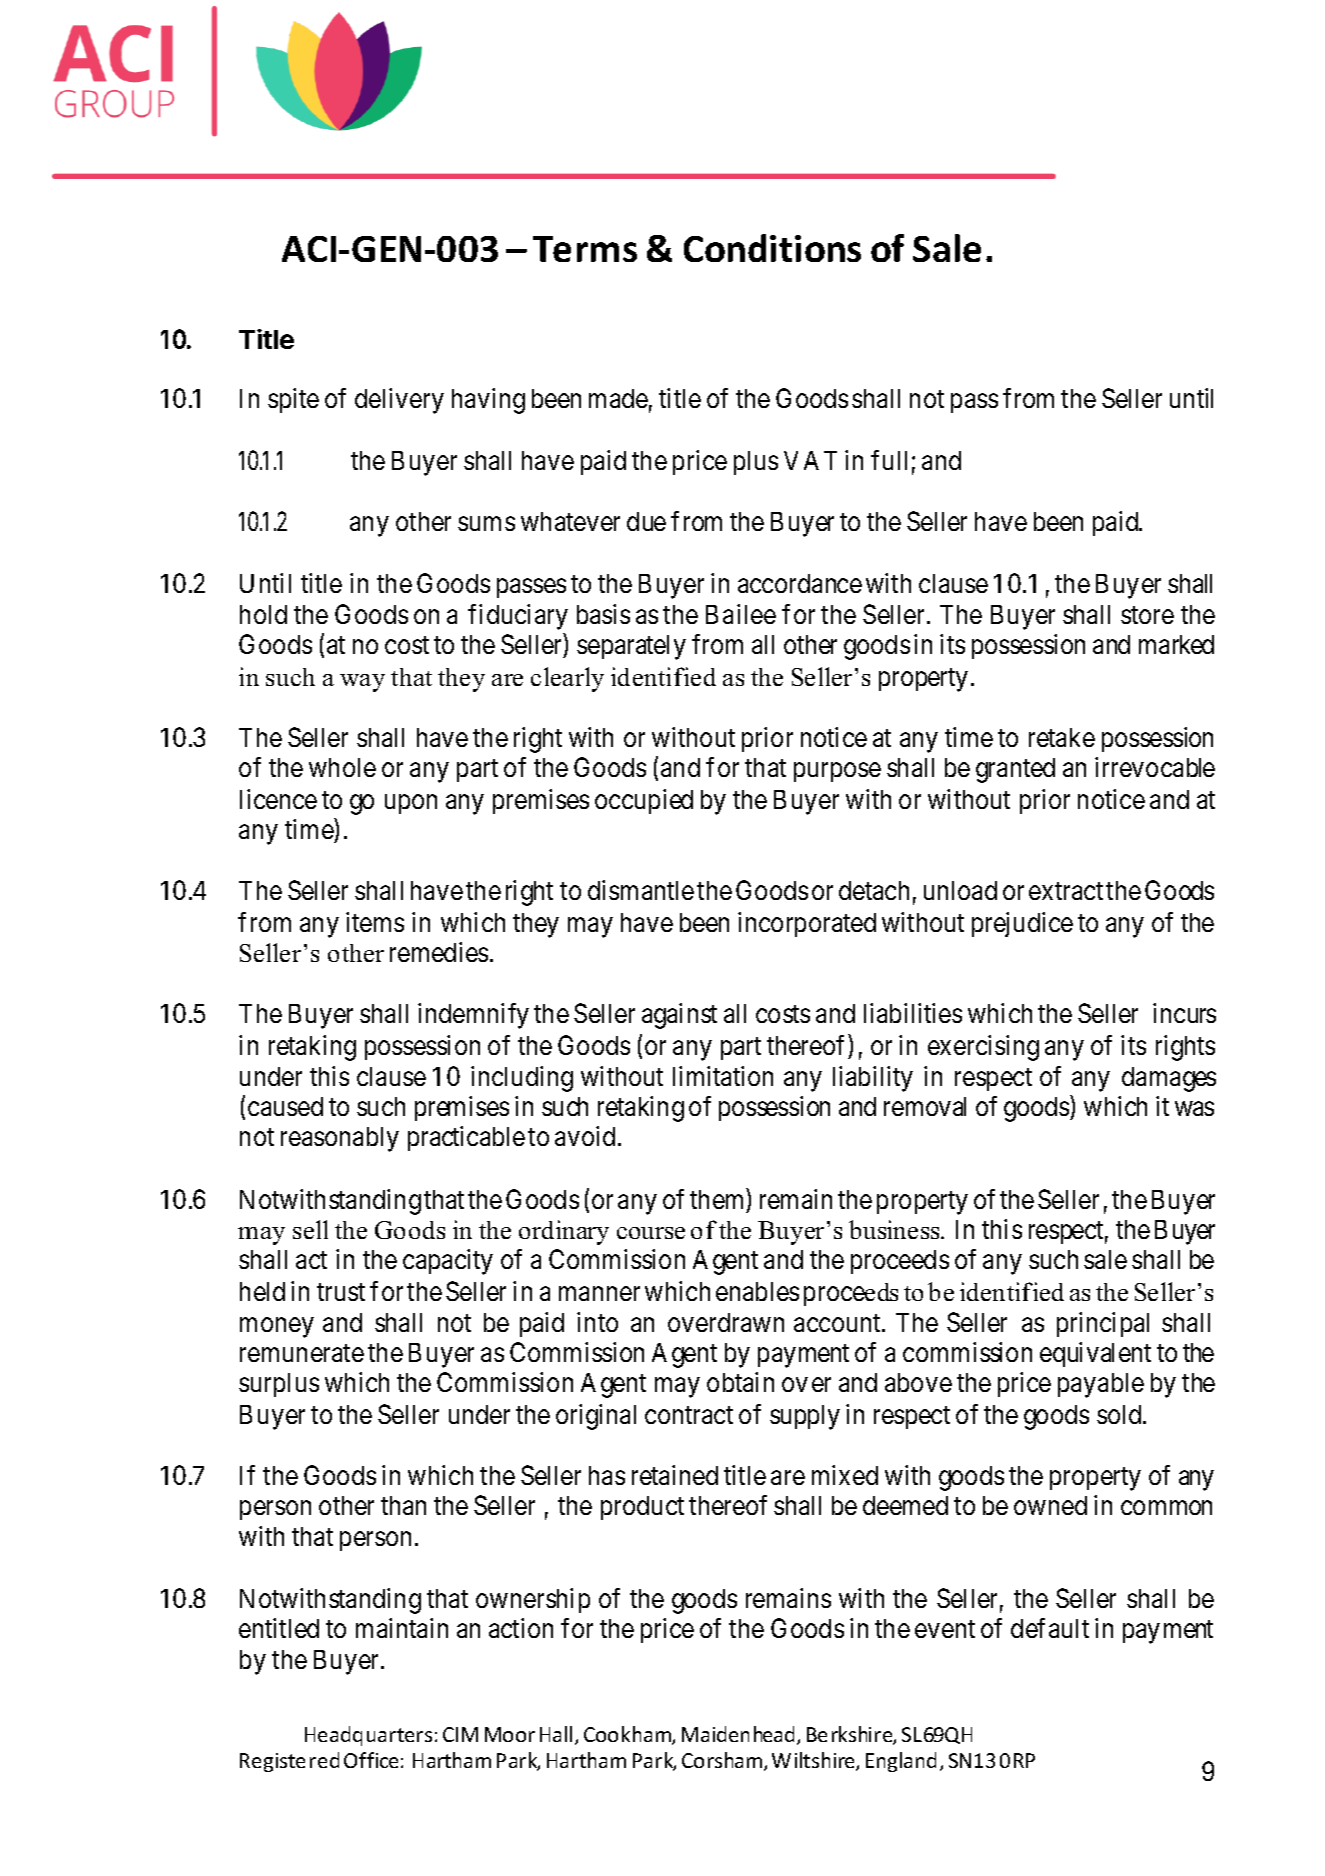 Image resolution: width=1325 pixels, height=1876 pixels. Describe the element at coordinates (403, 1505) in the document. I see `than` at that location.
